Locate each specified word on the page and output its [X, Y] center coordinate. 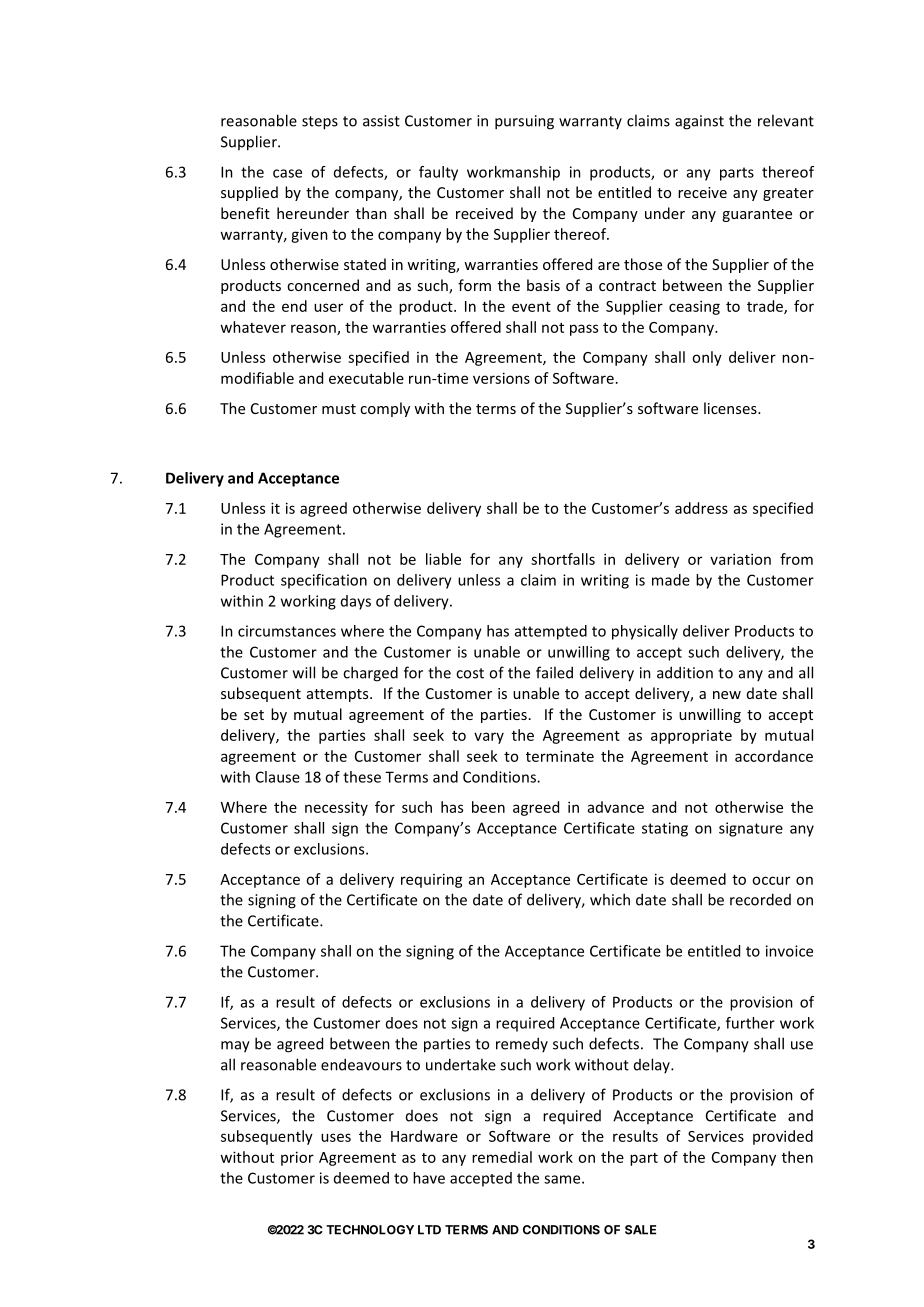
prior [297, 1158]
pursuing [524, 122]
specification [324, 581]
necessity [336, 808]
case [287, 173]
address [701, 508]
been [488, 807]
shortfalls [563, 559]
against [699, 122]
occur [771, 880]
